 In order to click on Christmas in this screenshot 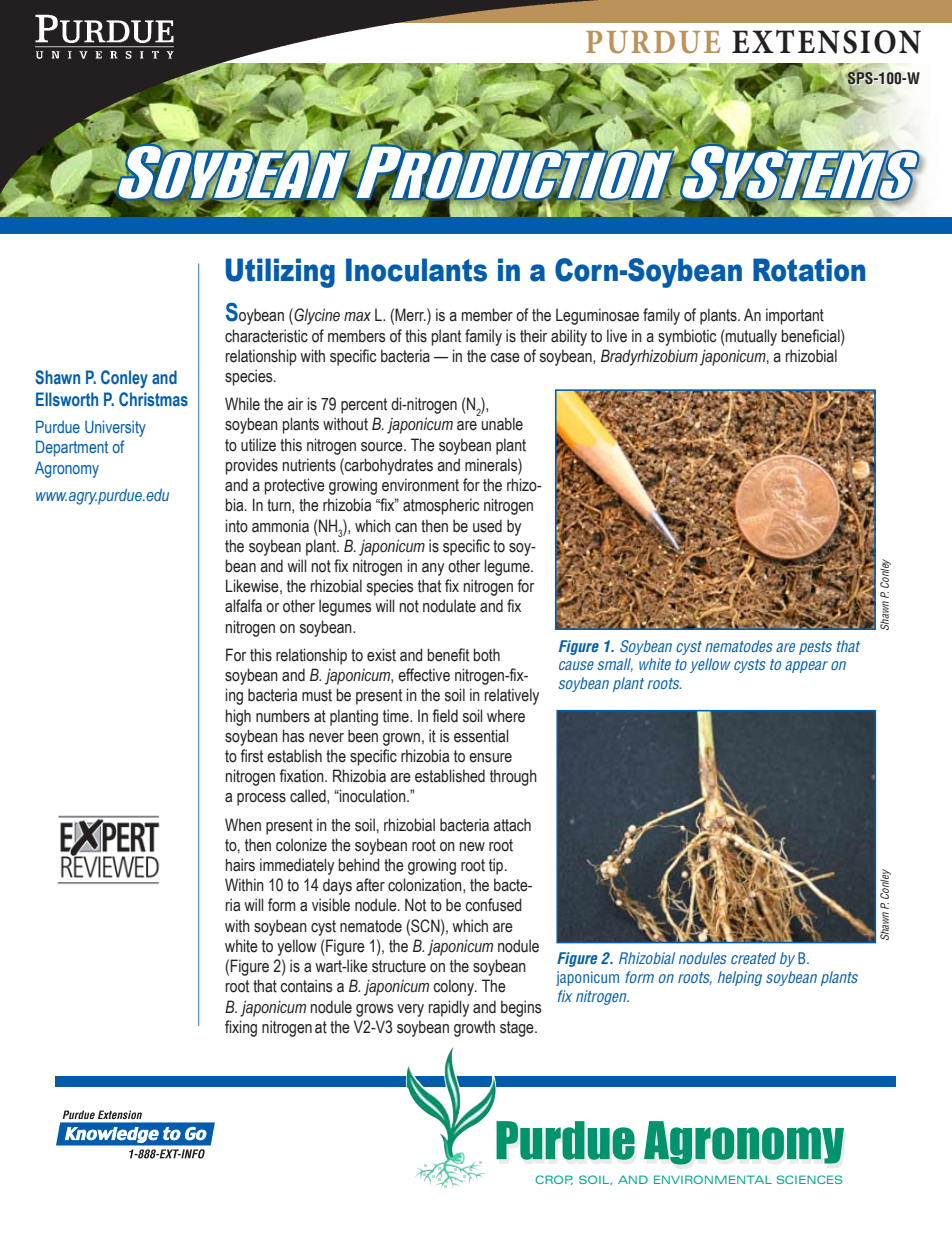, I will do `click(153, 399)`.
